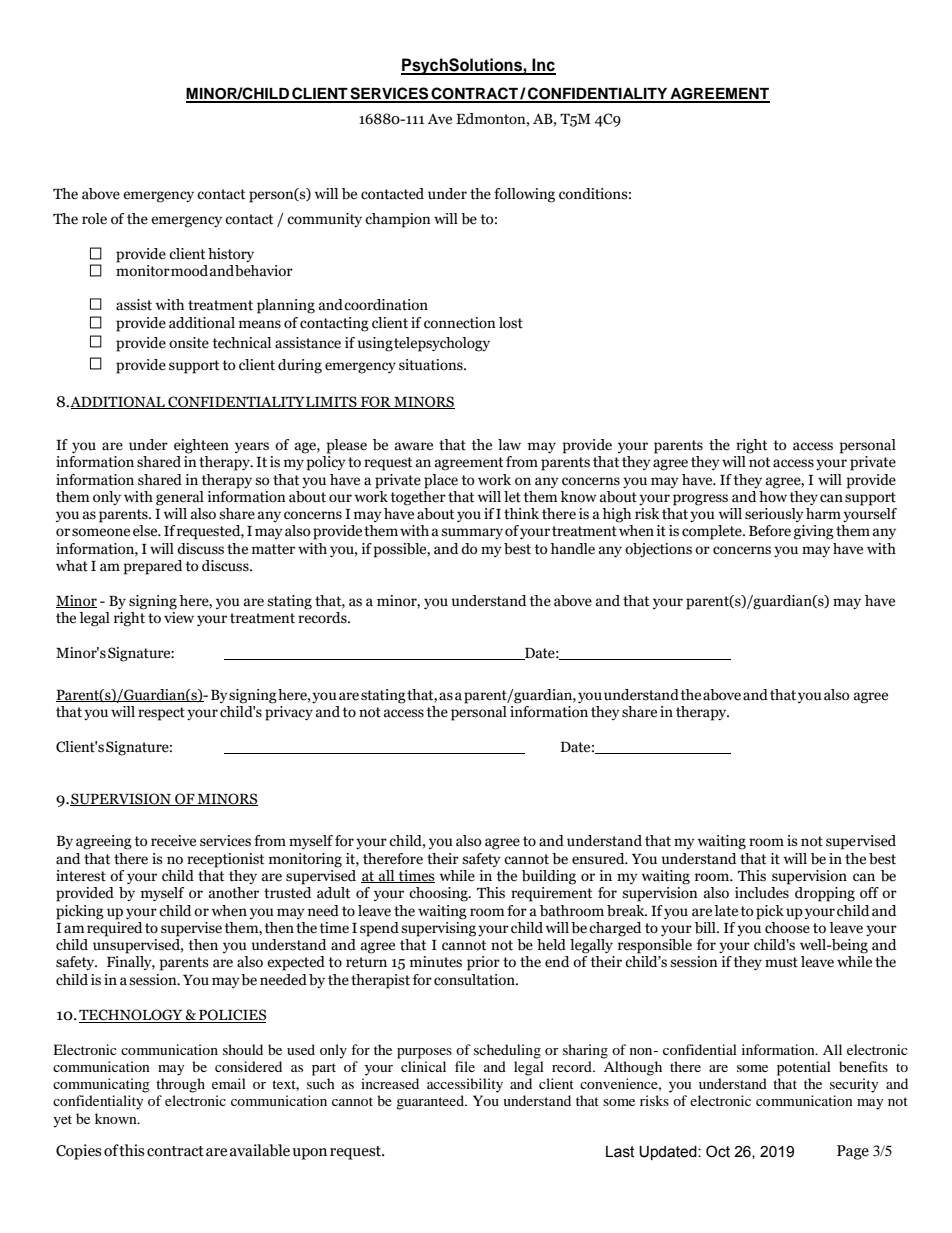 The height and width of the screenshot is (1233, 952). Describe the element at coordinates (180, 498) in the screenshot. I see `general` at that location.
